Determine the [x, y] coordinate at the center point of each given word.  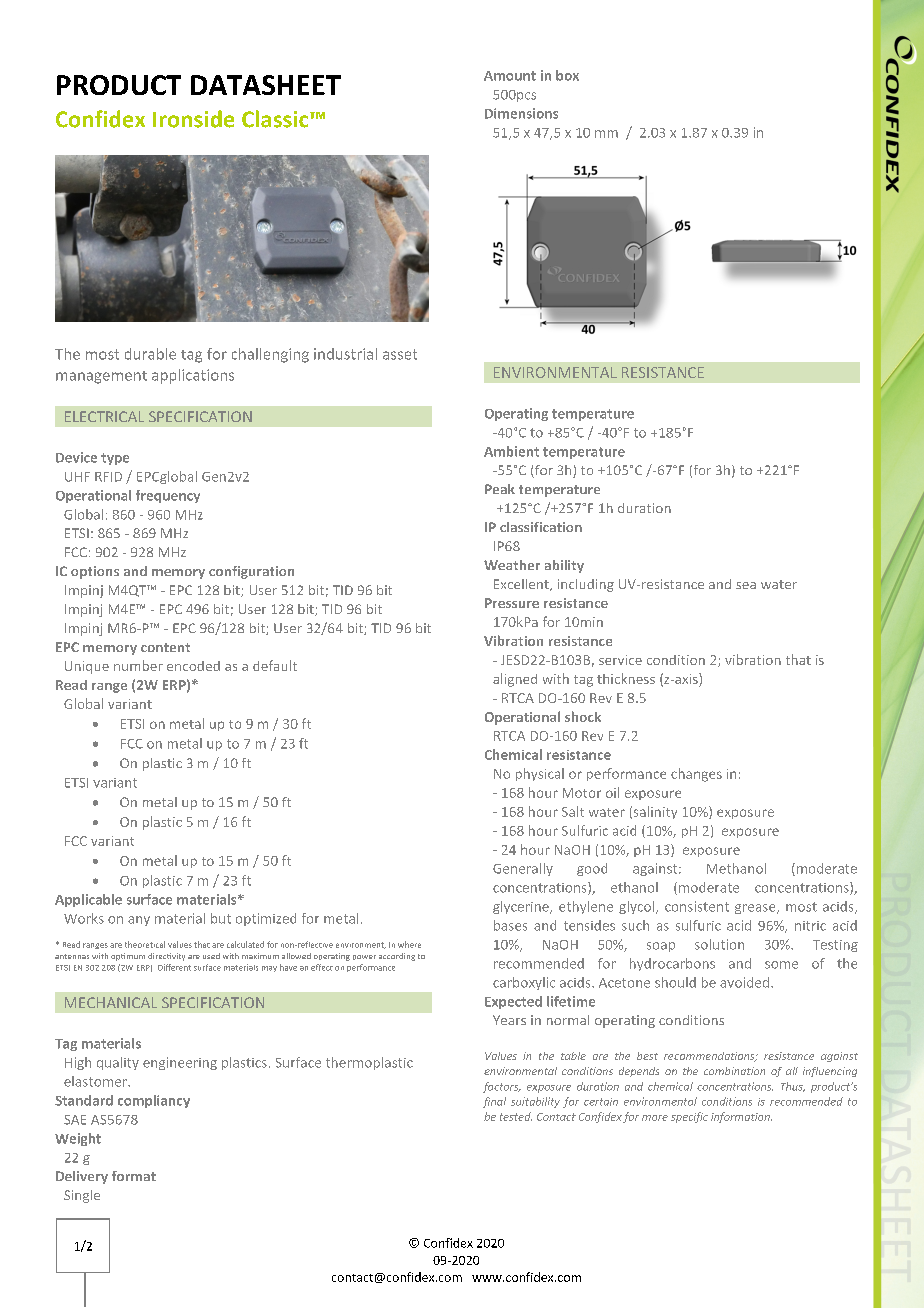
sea [746, 585]
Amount [510, 76]
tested [516, 1116]
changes [696, 775]
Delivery [82, 1177]
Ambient [511, 451]
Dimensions [521, 113]
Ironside [193, 119]
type [115, 459]
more [655, 1118]
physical [540, 774]
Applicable [88, 900]
